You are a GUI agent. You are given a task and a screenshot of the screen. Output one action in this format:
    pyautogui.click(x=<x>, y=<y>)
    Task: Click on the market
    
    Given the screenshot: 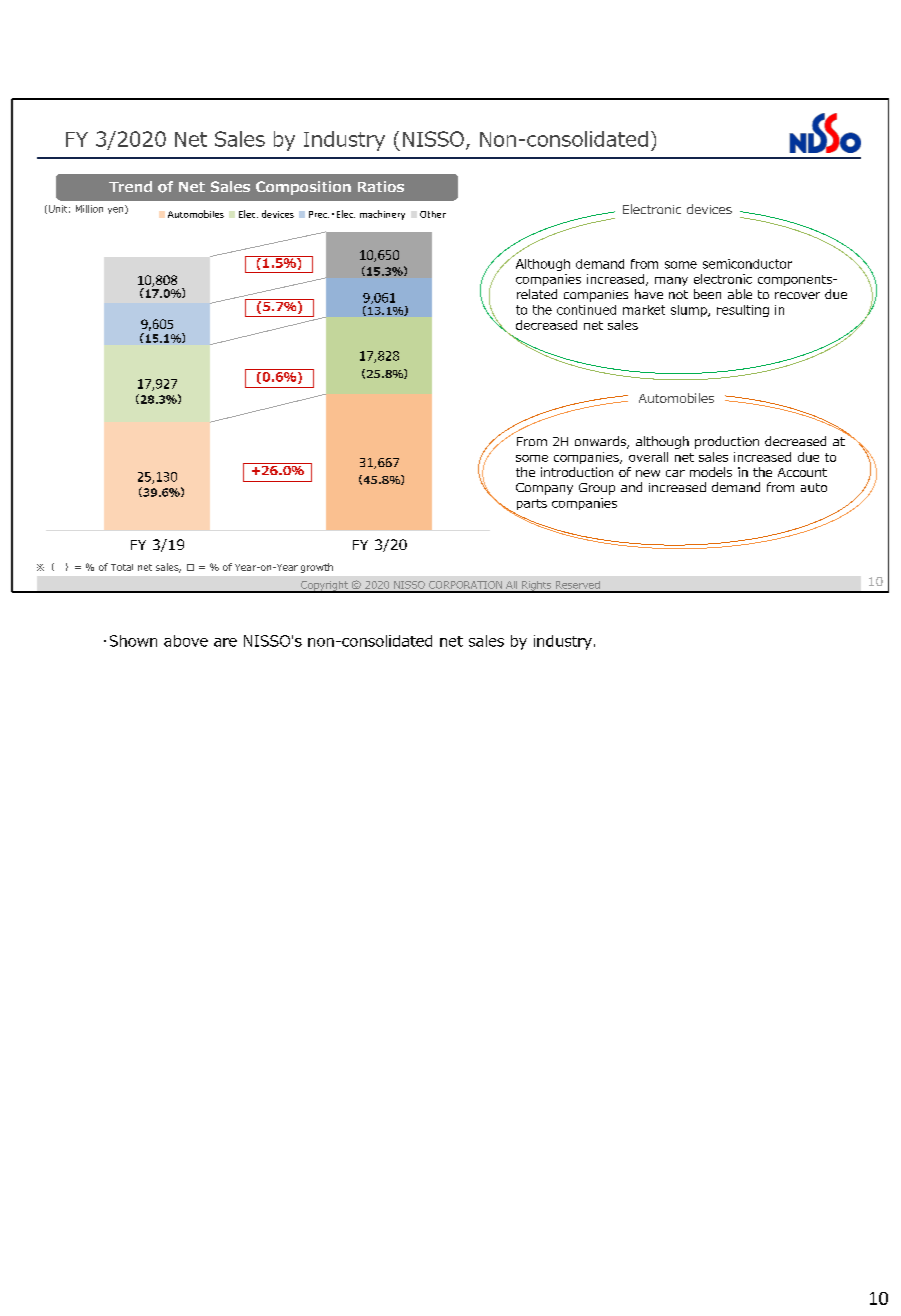 What is the action you would take?
    pyautogui.click(x=644, y=310)
